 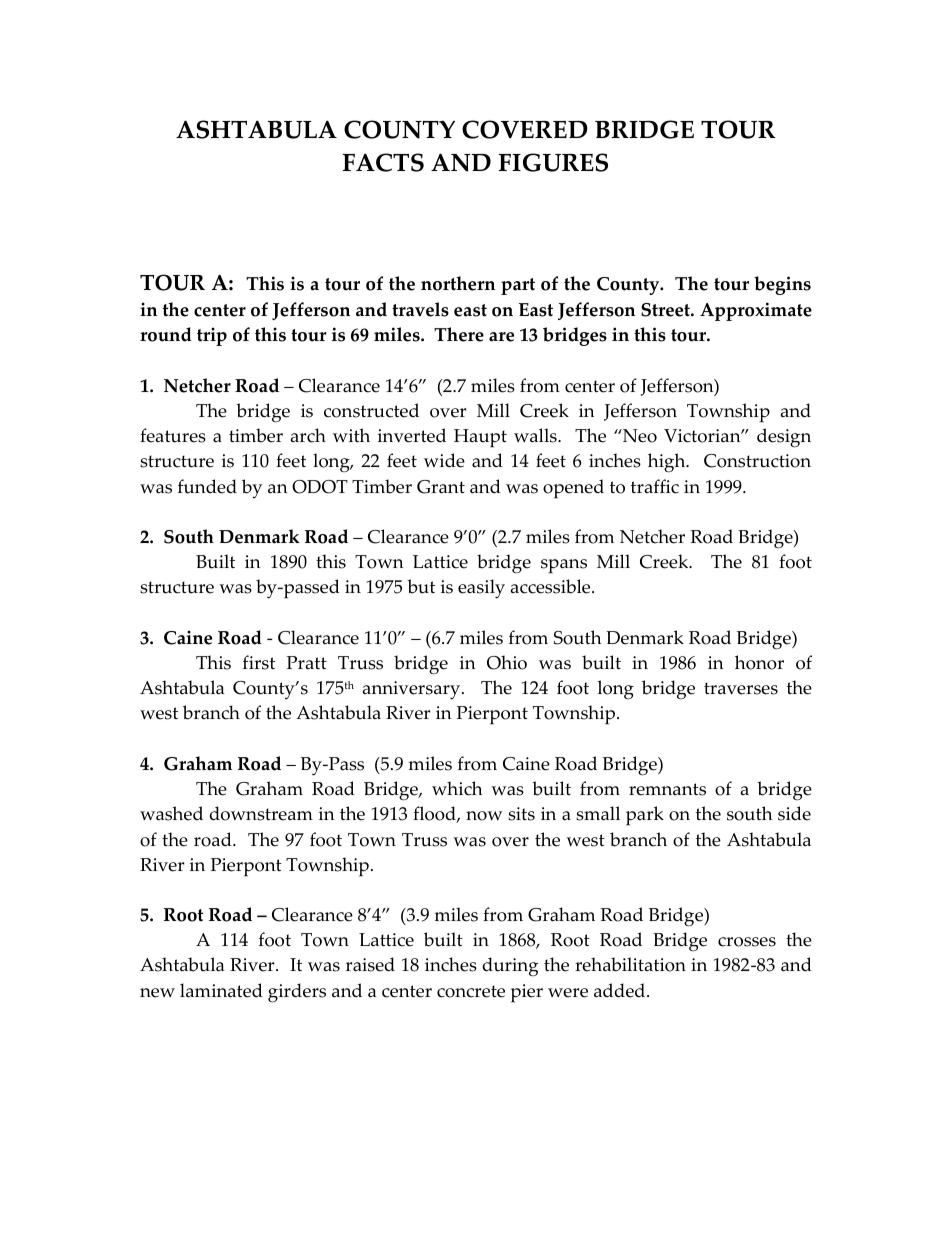 What do you see at coordinates (481, 589) in the screenshot?
I see `easily` at bounding box center [481, 589].
